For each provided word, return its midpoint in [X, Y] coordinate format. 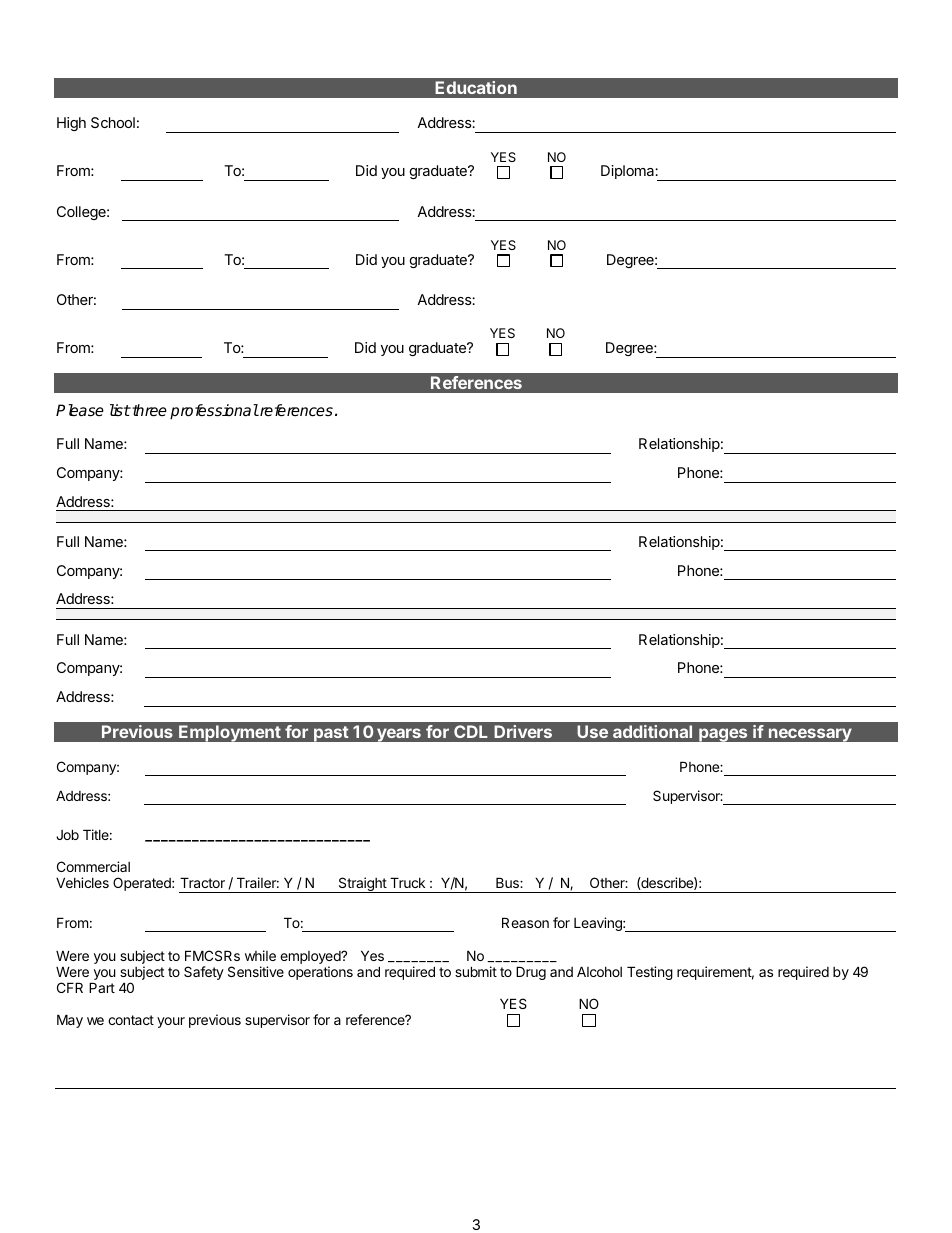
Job [67, 834]
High [71, 124]
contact [131, 1020]
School [113, 122]
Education [476, 87]
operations [320, 973]
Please [80, 410]
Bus [508, 882]
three [148, 410]
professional [214, 412]
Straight [362, 885]
